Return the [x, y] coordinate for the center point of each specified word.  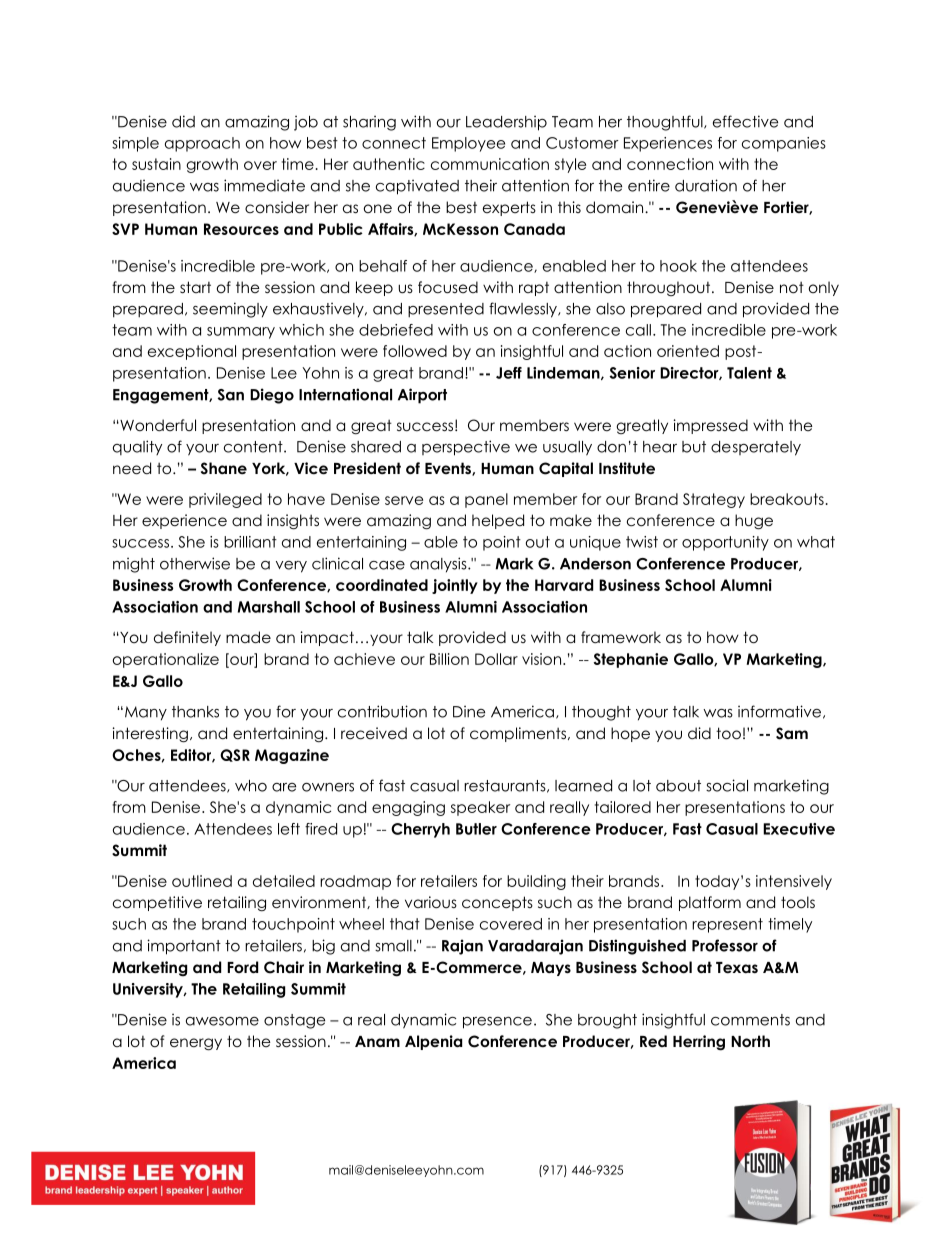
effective [745, 121]
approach [202, 144]
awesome [222, 1021]
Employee [468, 144]
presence [497, 1023]
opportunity [725, 543]
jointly [455, 586]
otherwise [195, 563]
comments [750, 1020]
